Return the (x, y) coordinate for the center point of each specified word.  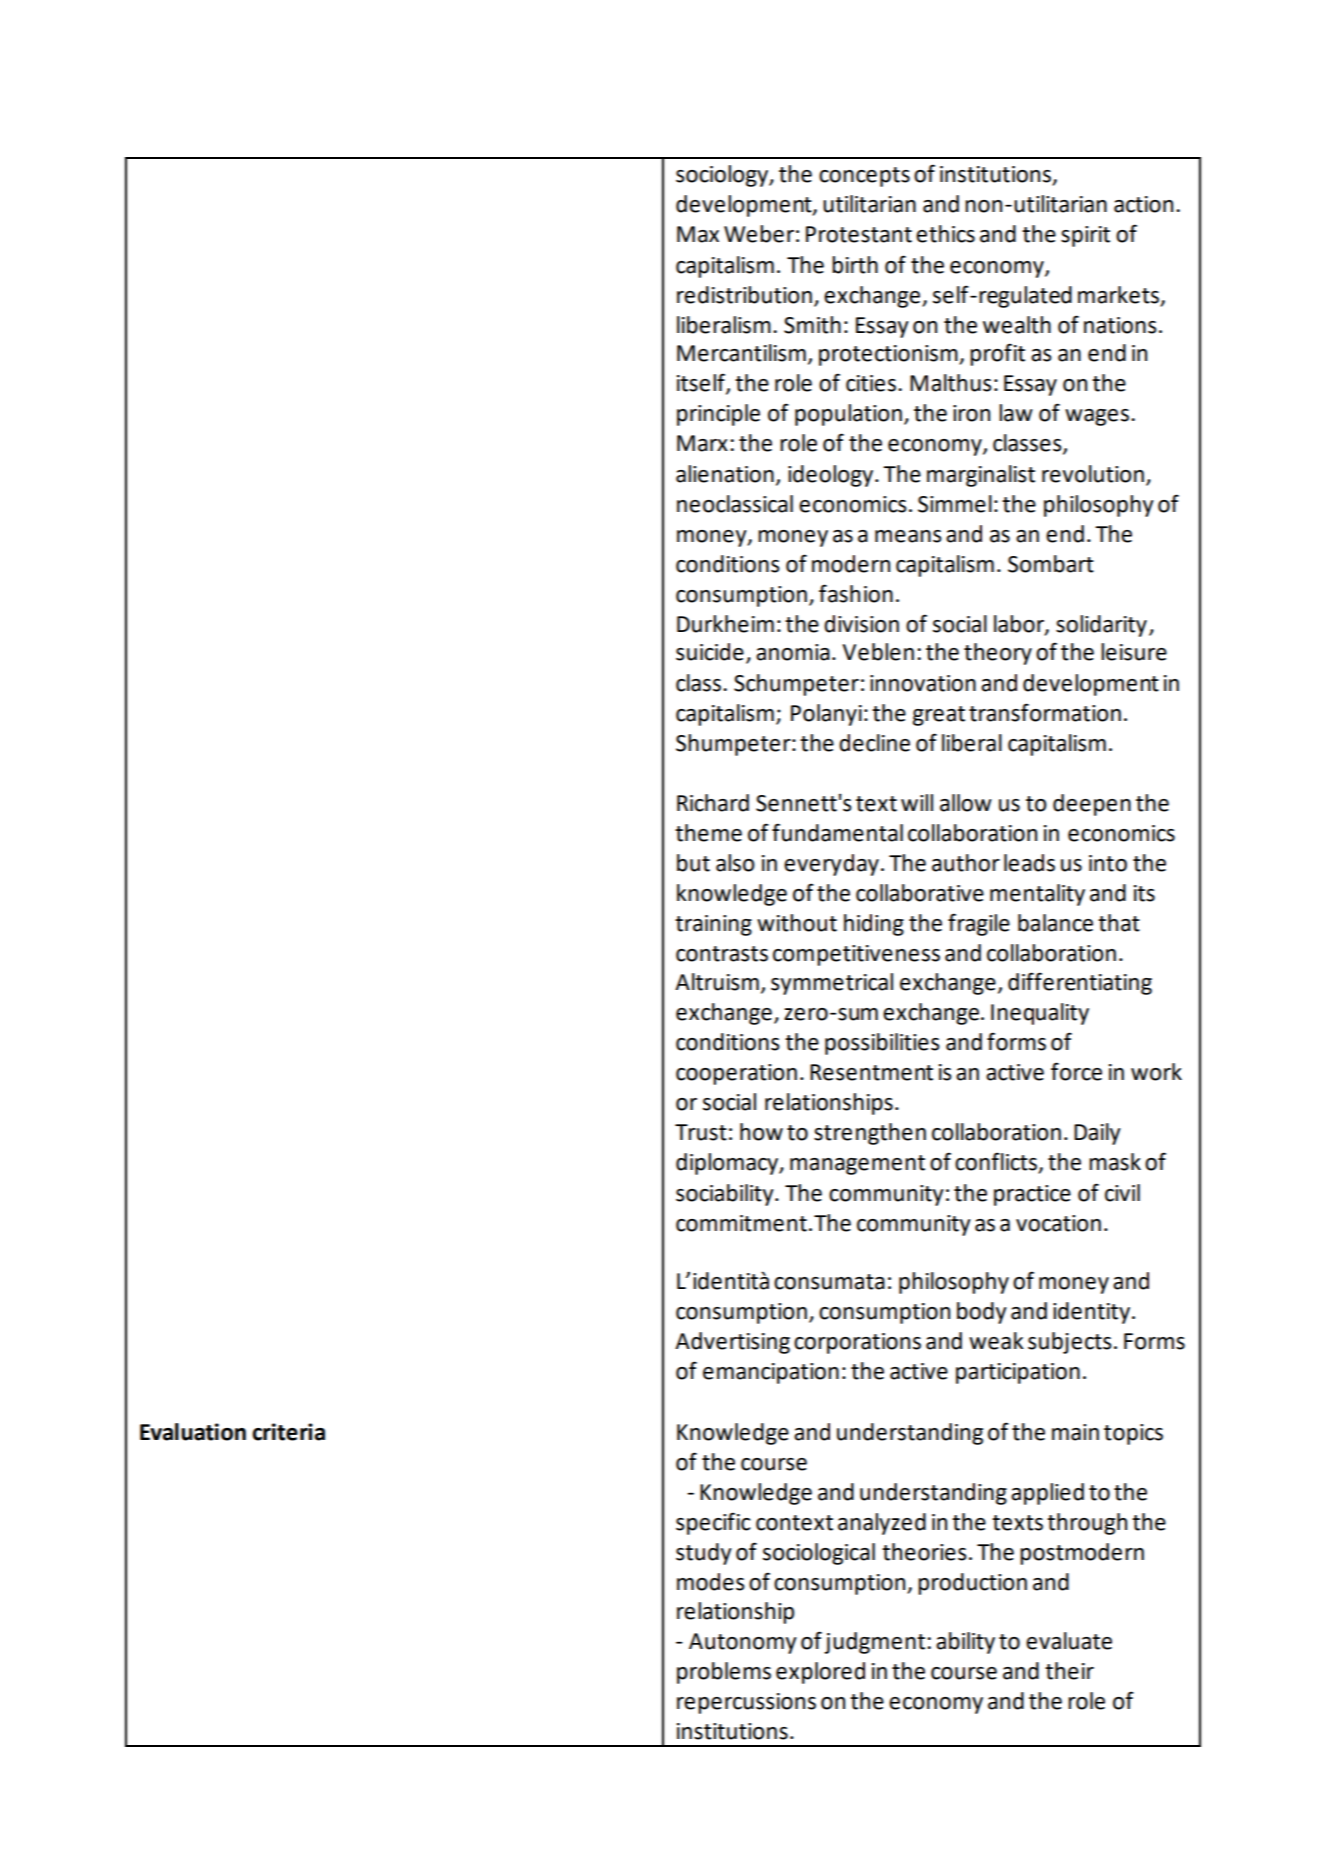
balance (1055, 923)
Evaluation (193, 1432)
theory (998, 654)
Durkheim (725, 624)
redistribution (744, 295)
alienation (725, 474)
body (982, 1313)
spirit (1085, 236)
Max (698, 234)
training (713, 925)
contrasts (722, 954)
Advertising (732, 1343)
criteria (288, 1432)
